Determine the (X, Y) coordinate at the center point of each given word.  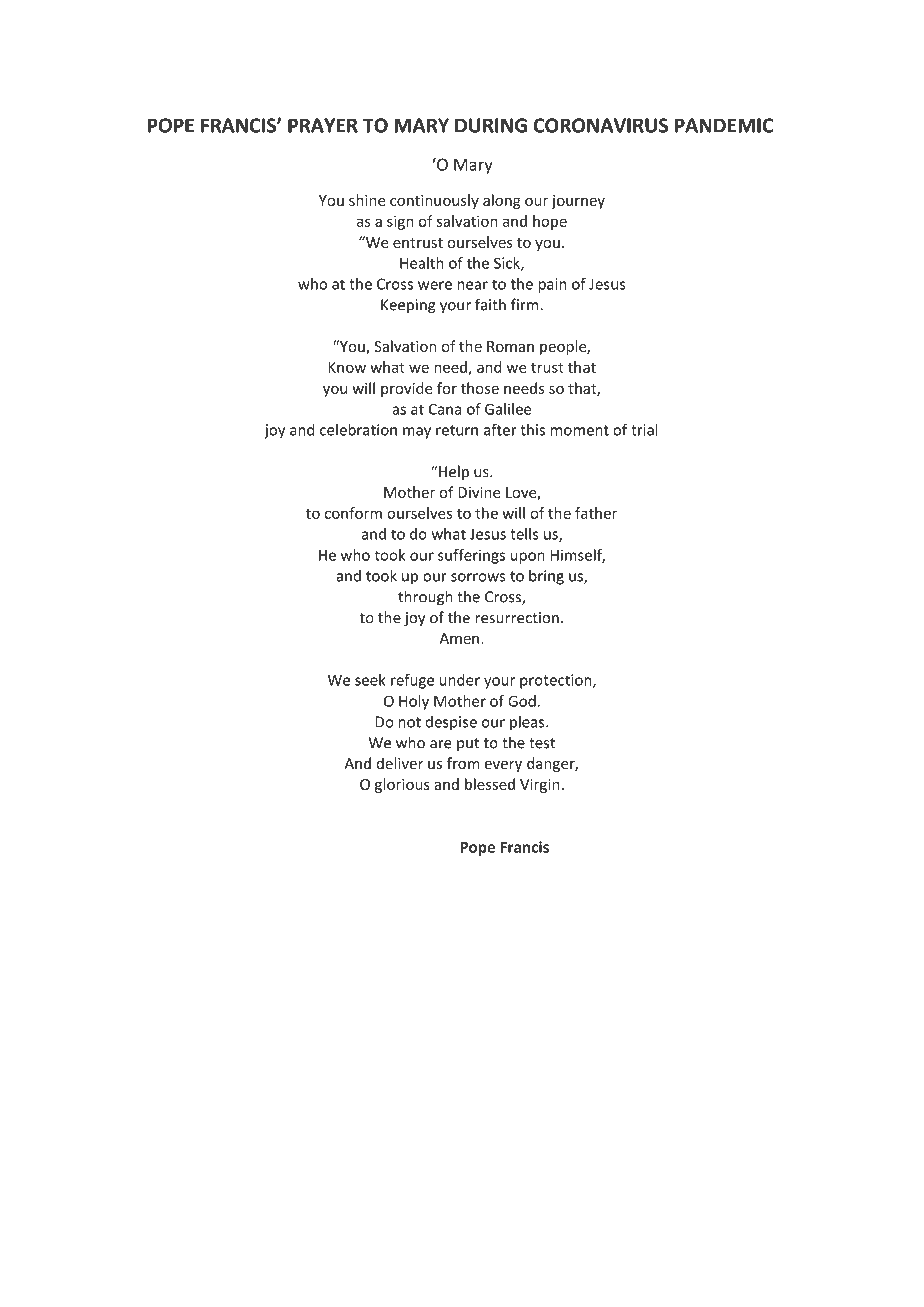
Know (347, 367)
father (596, 513)
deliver (400, 763)
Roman (510, 346)
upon (528, 558)
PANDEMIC (724, 125)
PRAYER (323, 125)
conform (353, 513)
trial (644, 429)
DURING (491, 125)
